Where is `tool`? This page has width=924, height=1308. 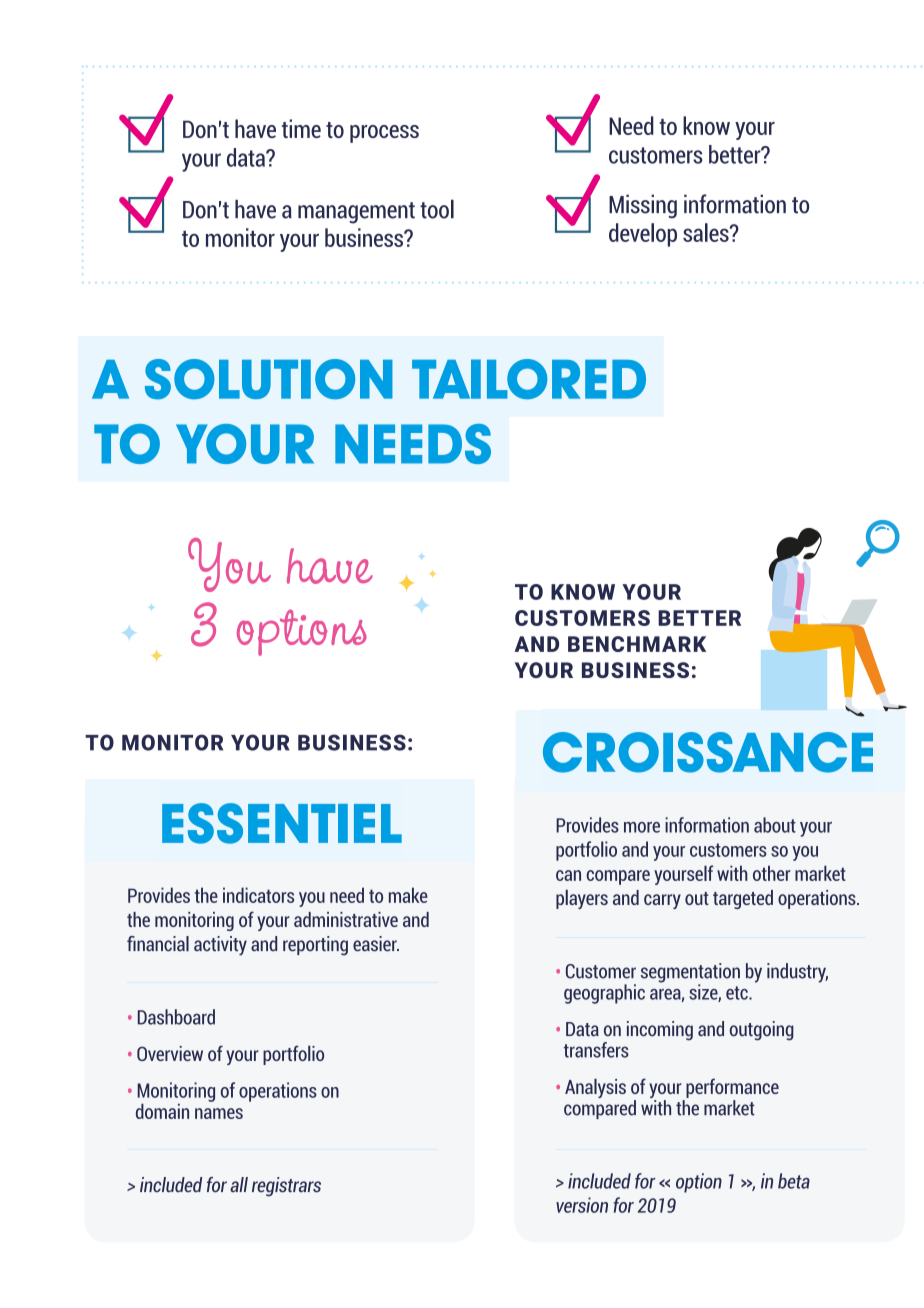
tool is located at coordinates (437, 209).
